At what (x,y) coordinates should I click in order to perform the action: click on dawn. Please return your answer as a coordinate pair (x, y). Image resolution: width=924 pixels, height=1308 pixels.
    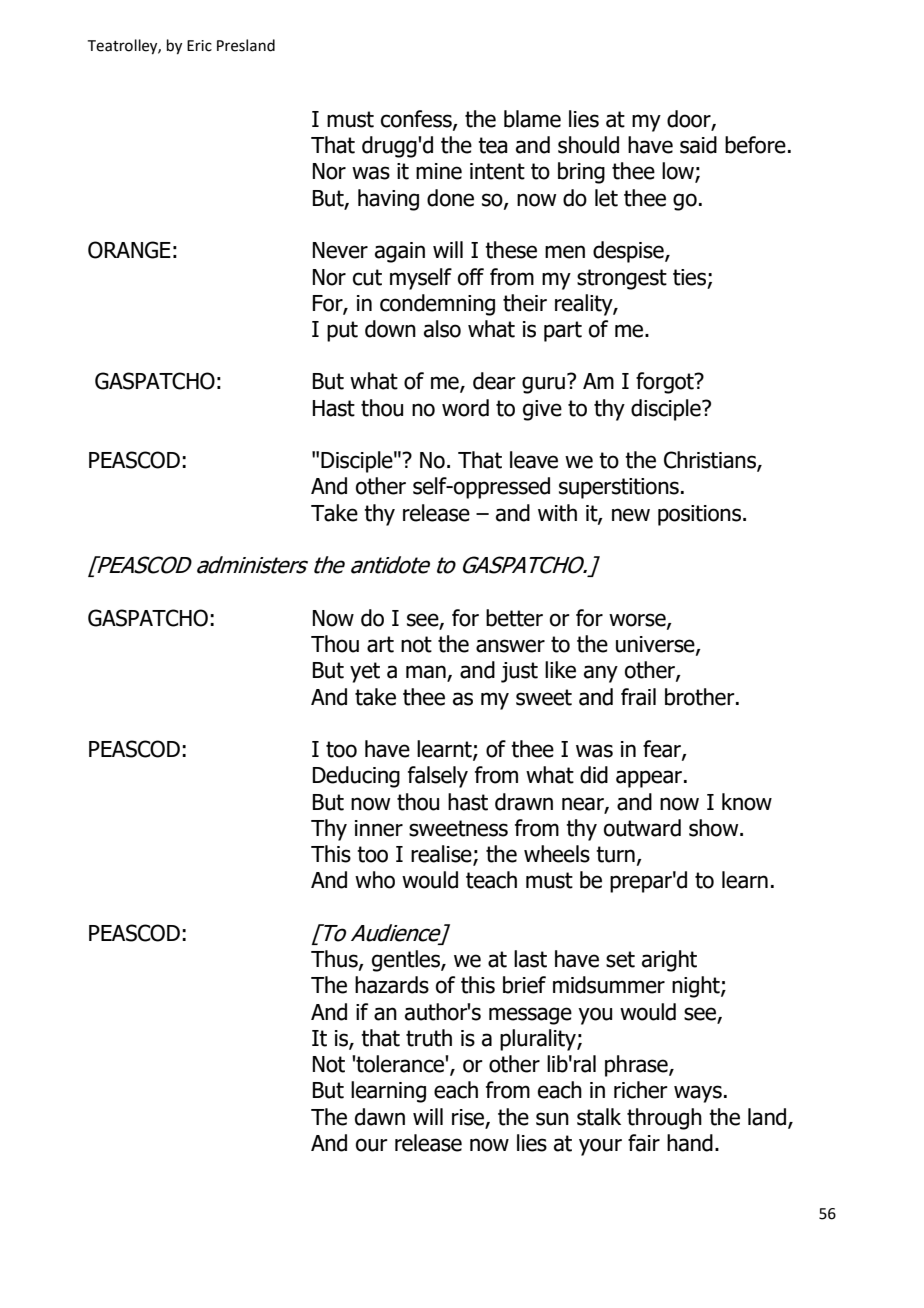
    Looking at the image, I should click on (380, 1117).
